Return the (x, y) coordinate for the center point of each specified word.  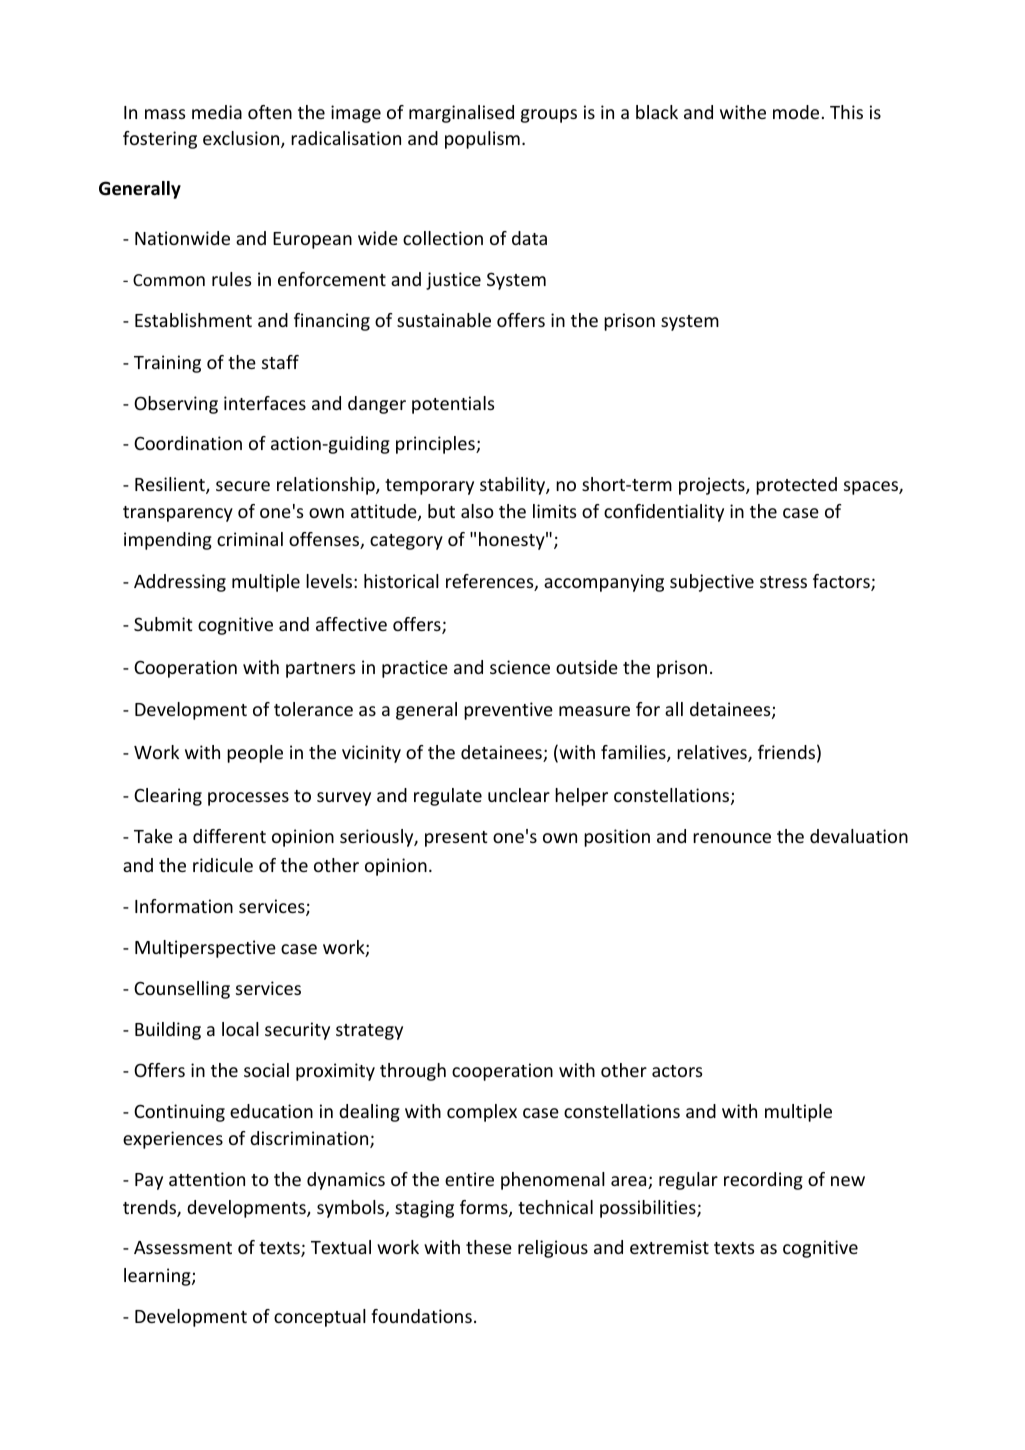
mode (796, 112)
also (477, 511)
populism (482, 140)
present (456, 839)
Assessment (183, 1247)
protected (796, 486)
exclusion (242, 139)
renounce (732, 838)
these (489, 1247)
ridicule (223, 865)
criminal (250, 539)
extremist (669, 1247)
